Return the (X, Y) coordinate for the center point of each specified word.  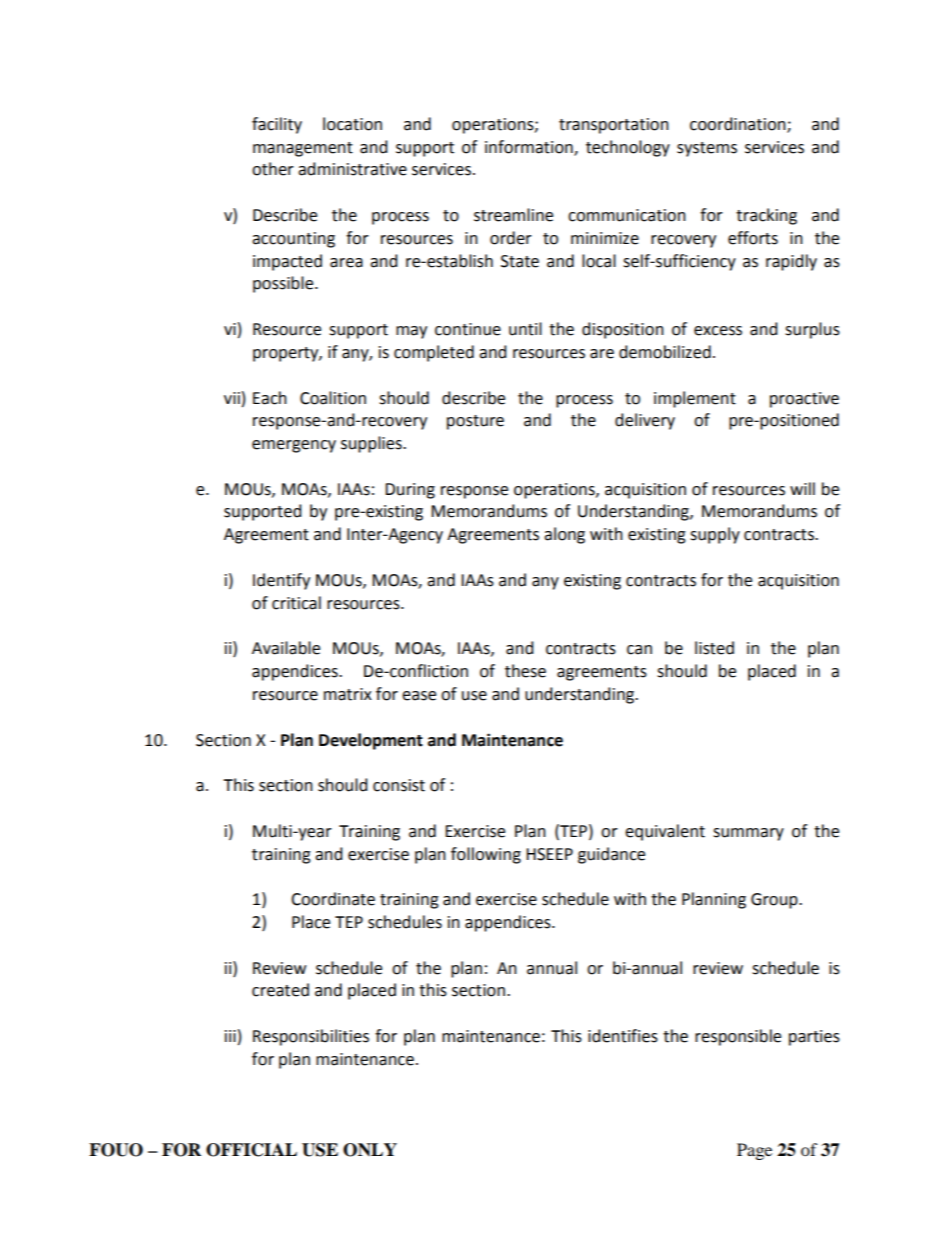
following (486, 855)
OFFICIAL (251, 1150)
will (802, 488)
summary (748, 834)
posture (475, 422)
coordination (739, 124)
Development (371, 741)
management (303, 149)
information (530, 147)
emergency (294, 446)
